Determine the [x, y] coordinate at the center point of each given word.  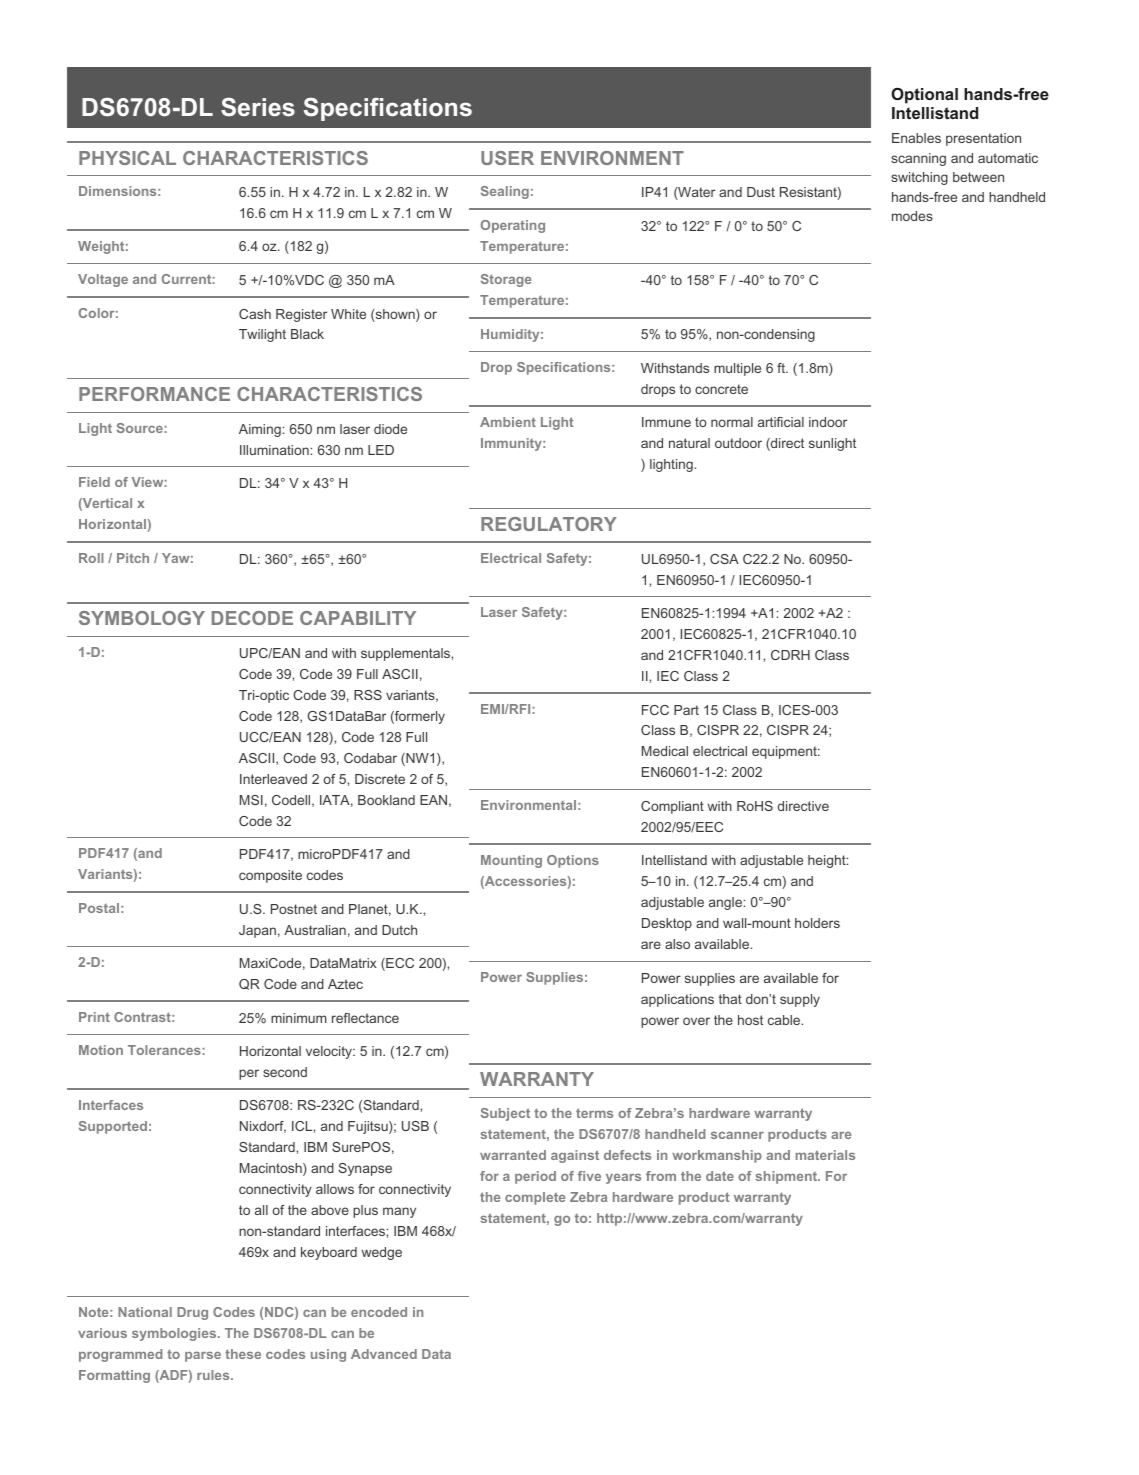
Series [258, 107]
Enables [916, 138]
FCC [655, 710]
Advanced [384, 1354]
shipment [787, 1177]
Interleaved [273, 779]
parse [203, 1356]
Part [686, 710]
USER [507, 158]
